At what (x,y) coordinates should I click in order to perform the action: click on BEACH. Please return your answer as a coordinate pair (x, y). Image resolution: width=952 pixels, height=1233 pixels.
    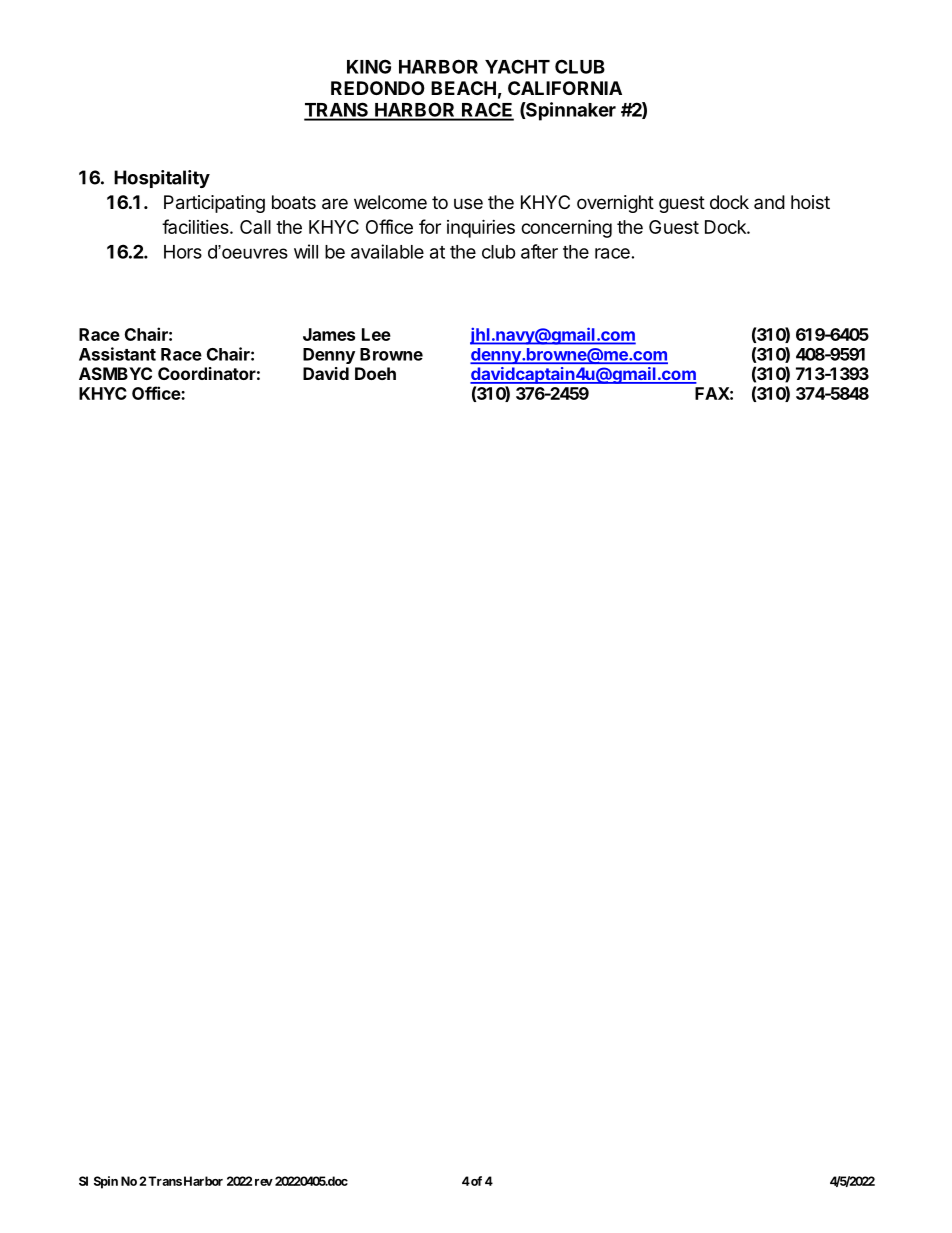
    Looking at the image, I should click on (463, 88).
